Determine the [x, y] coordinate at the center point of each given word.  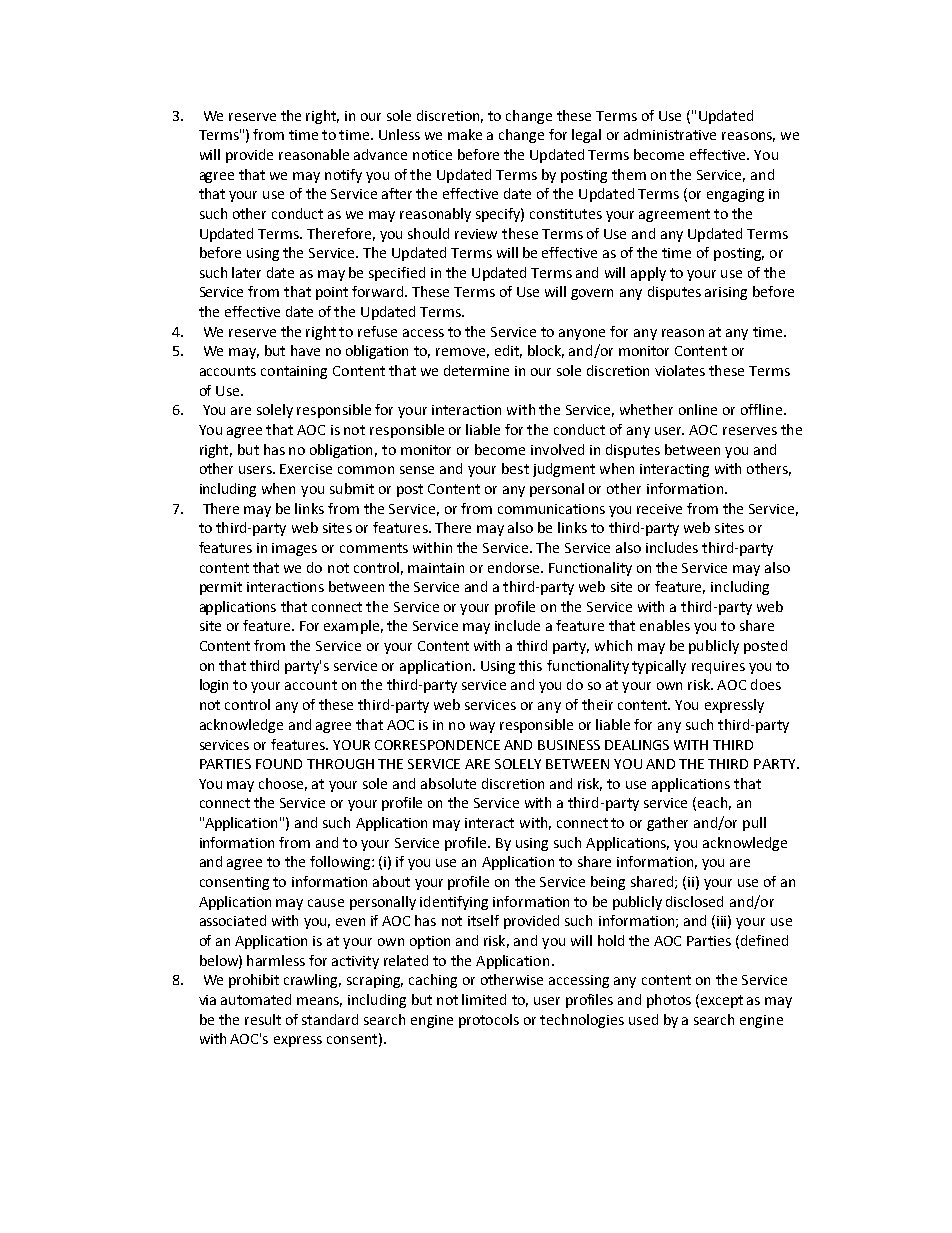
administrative [670, 134]
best [515, 468]
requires [718, 667]
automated [256, 999]
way [482, 727]
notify [343, 176]
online [698, 409]
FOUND [279, 764]
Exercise [306, 469]
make [465, 134]
